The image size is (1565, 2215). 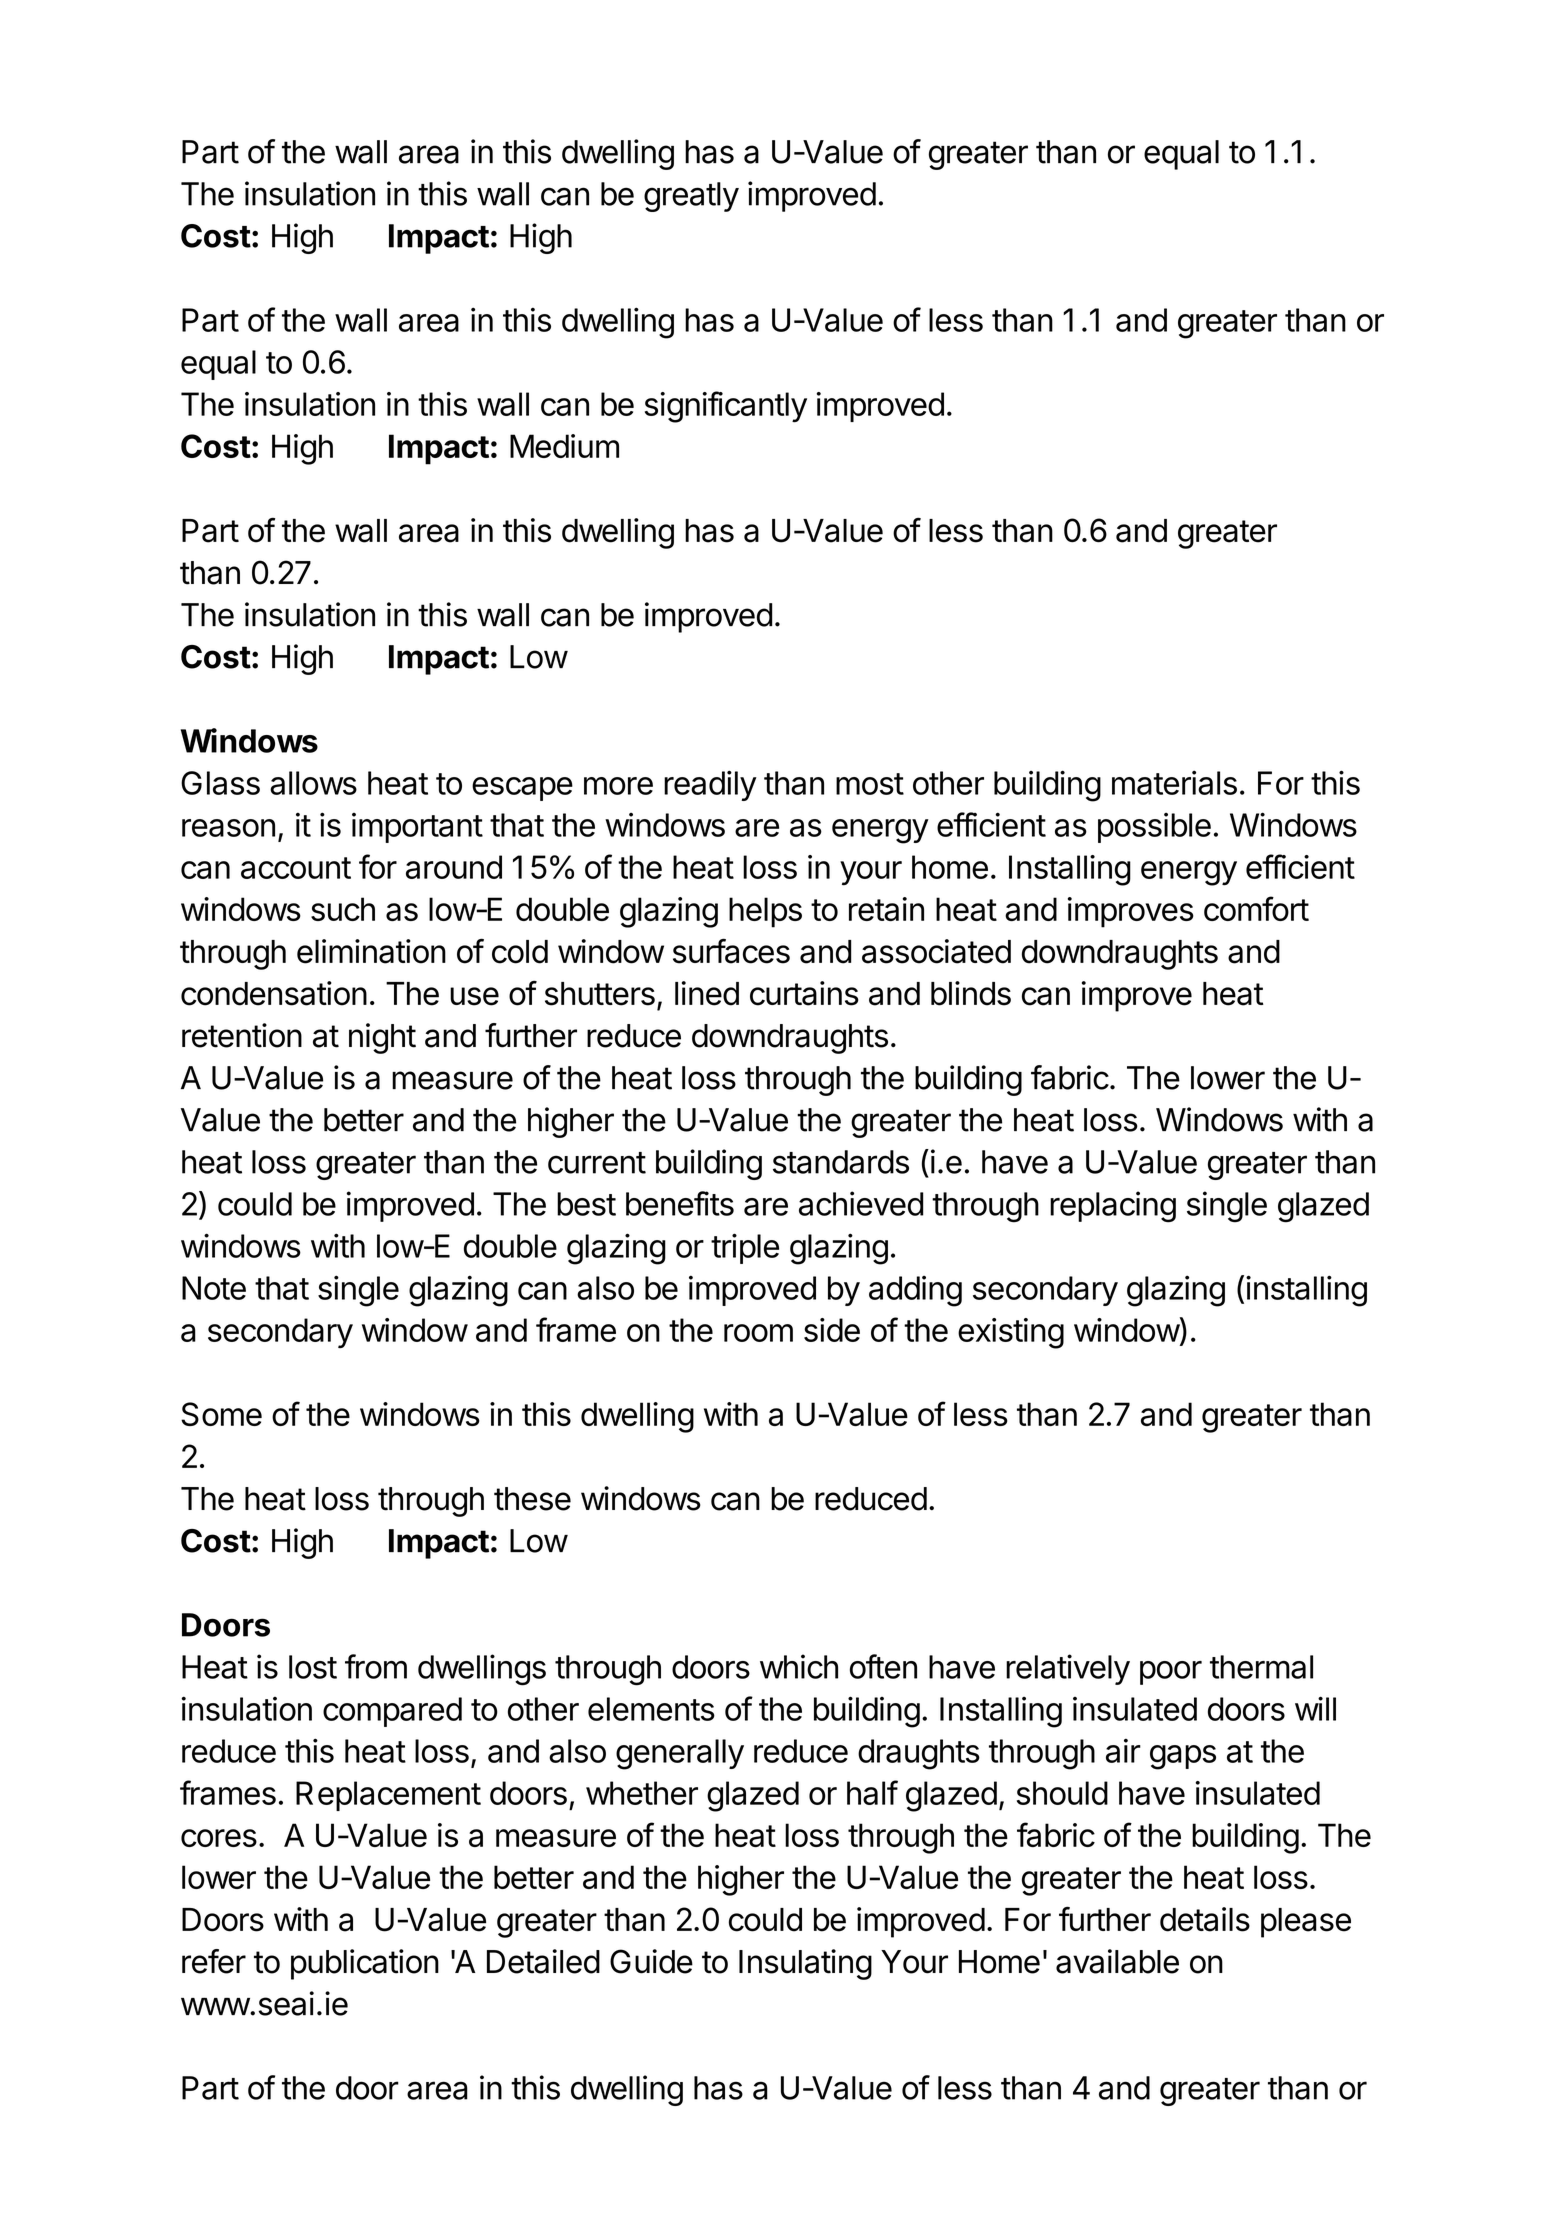 I want to click on significantly, so click(x=726, y=407).
